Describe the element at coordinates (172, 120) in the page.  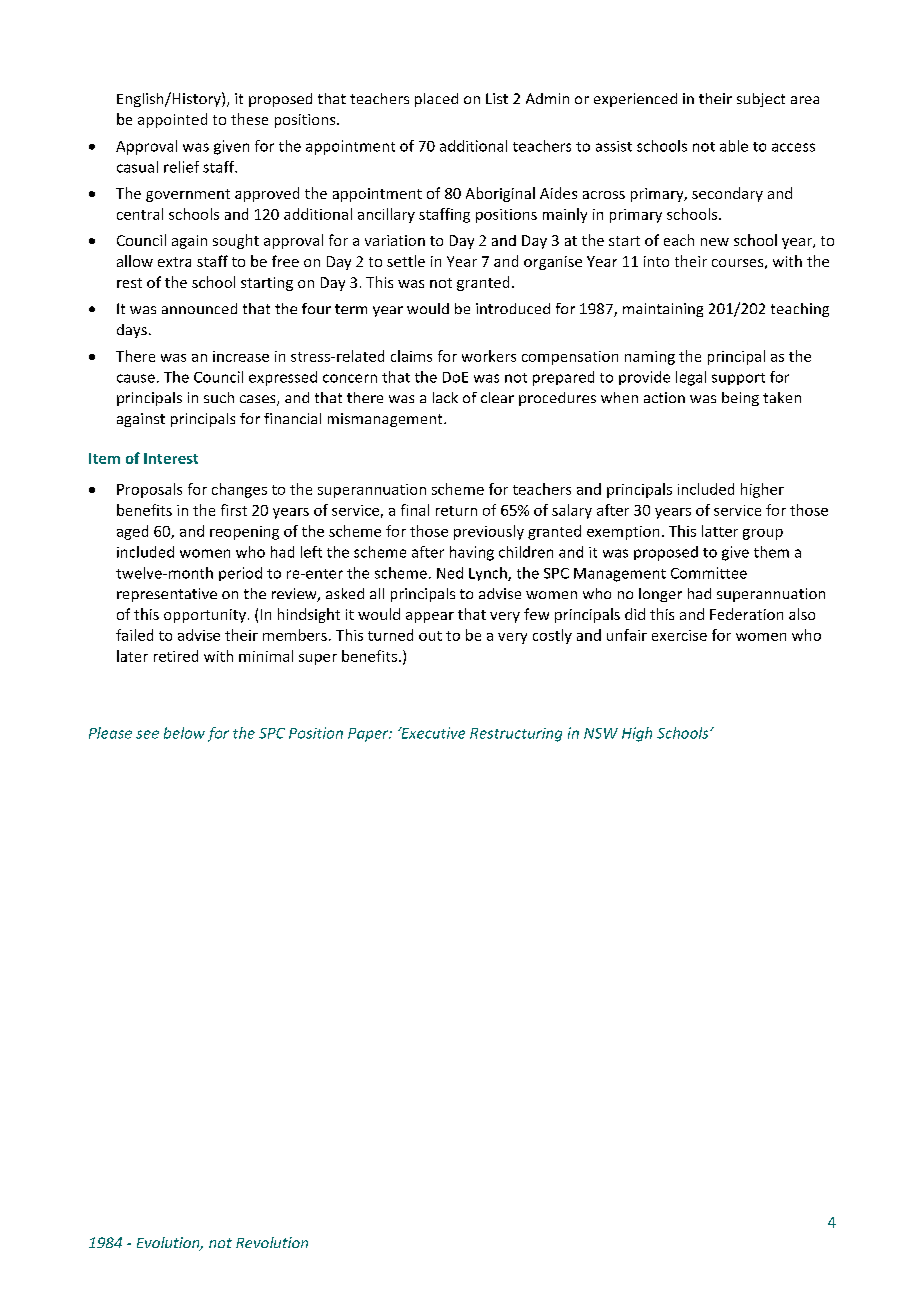
I see `appointed` at that location.
